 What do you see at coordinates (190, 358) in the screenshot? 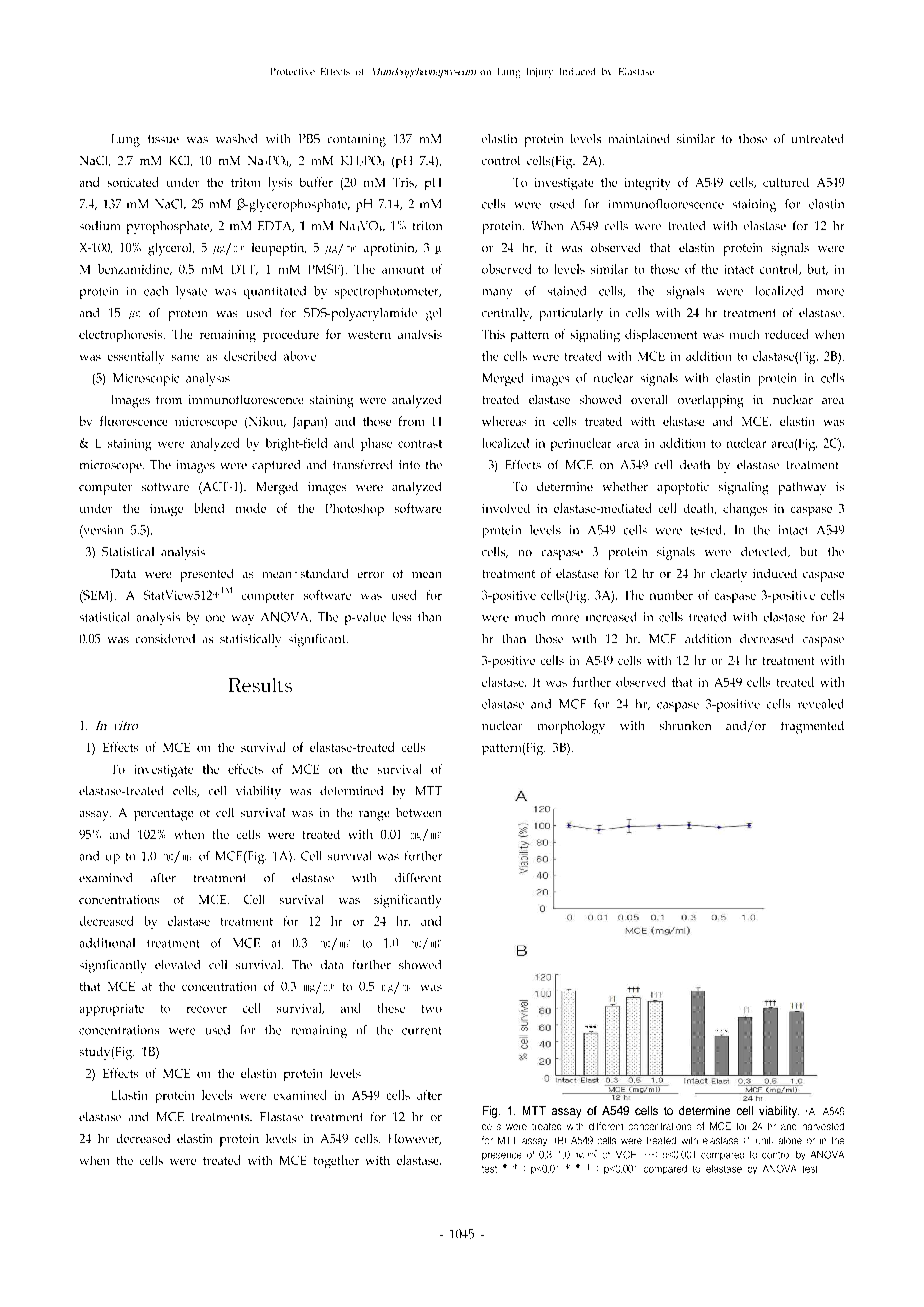
I see `same` at bounding box center [190, 358].
